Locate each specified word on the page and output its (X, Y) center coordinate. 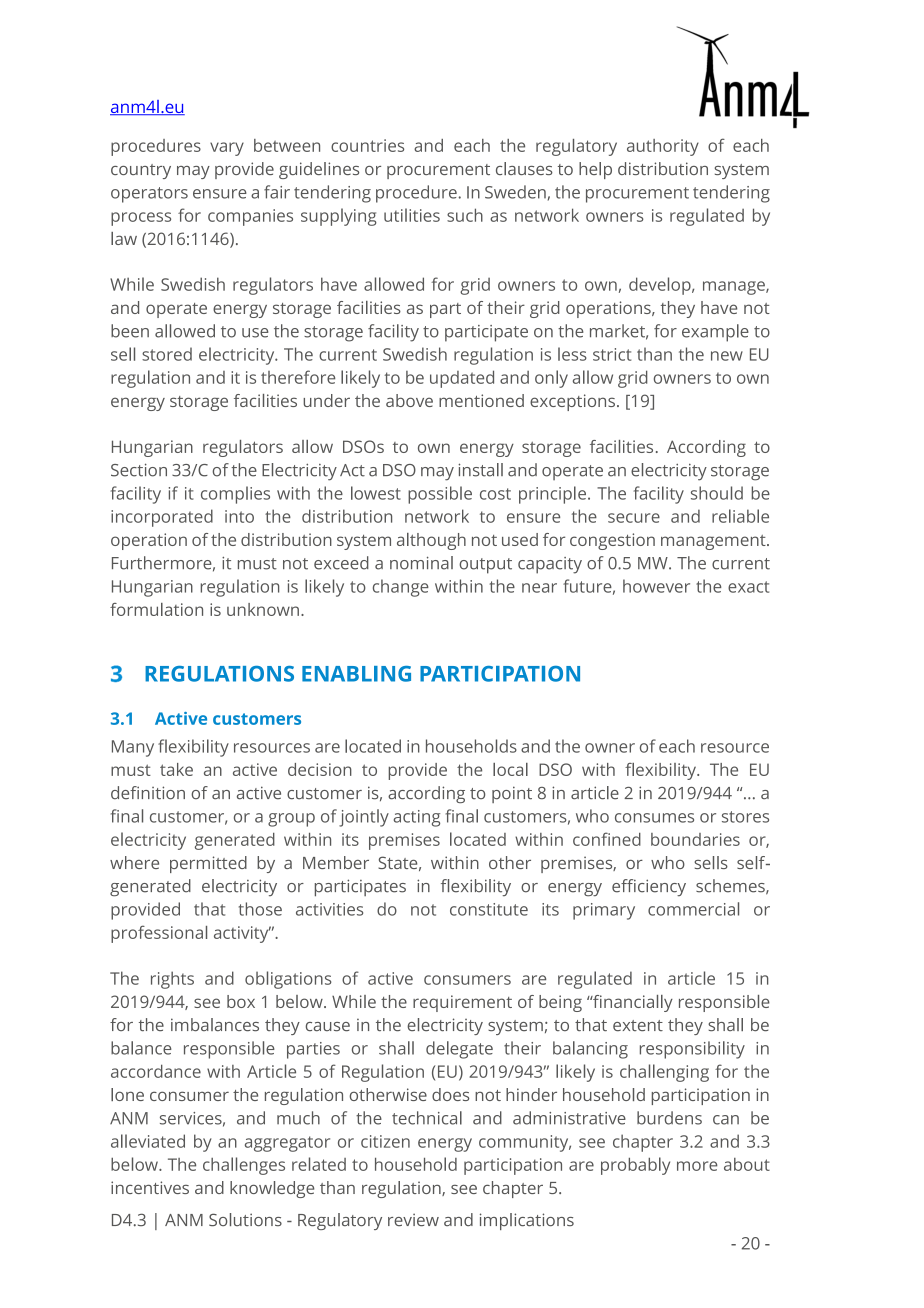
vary (227, 149)
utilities (412, 215)
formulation (156, 609)
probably (635, 1166)
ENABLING (356, 674)
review (413, 1219)
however (656, 586)
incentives (150, 1187)
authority (663, 147)
